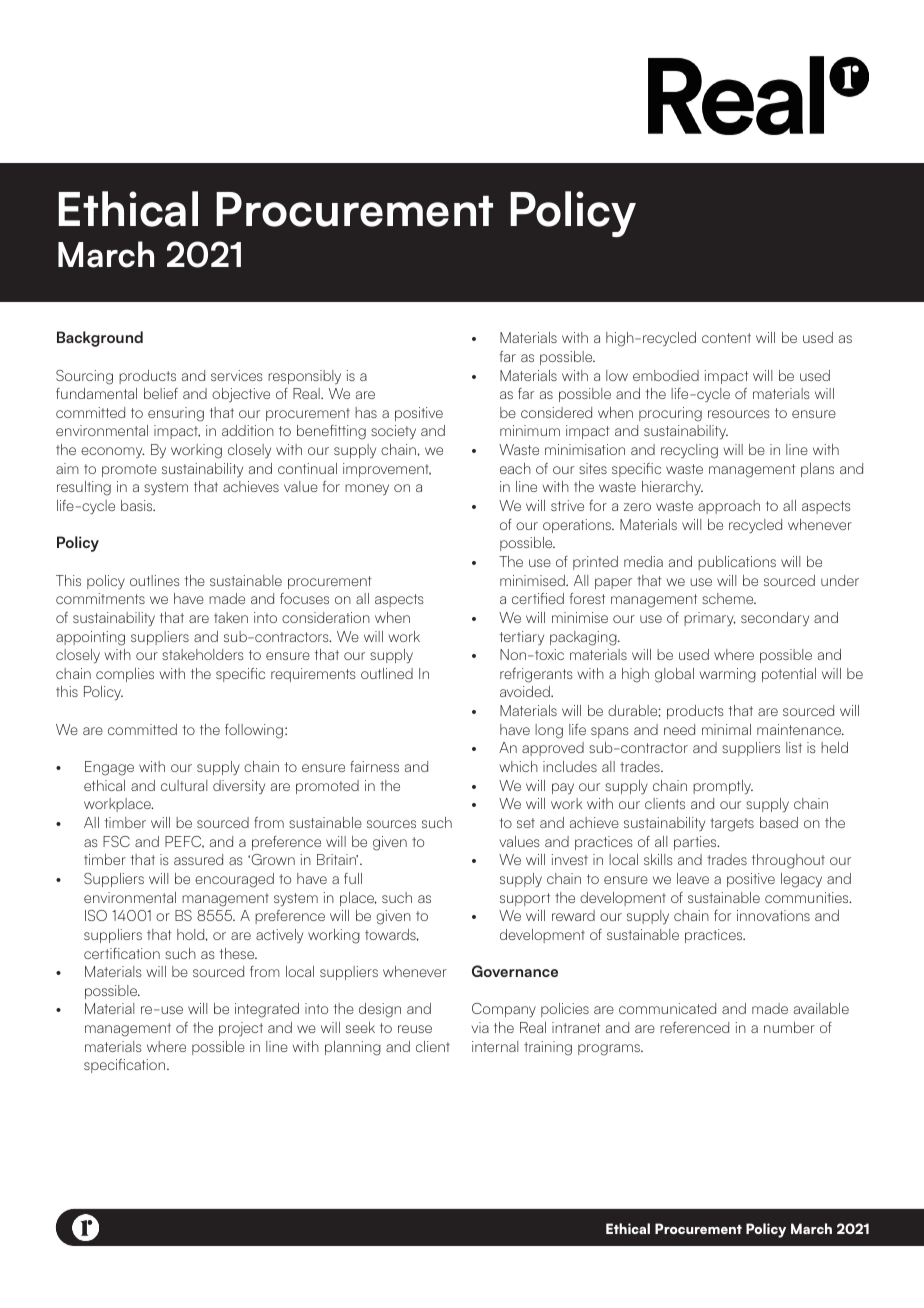 The height and width of the image is (1308, 924). I want to click on belief, so click(161, 393).
